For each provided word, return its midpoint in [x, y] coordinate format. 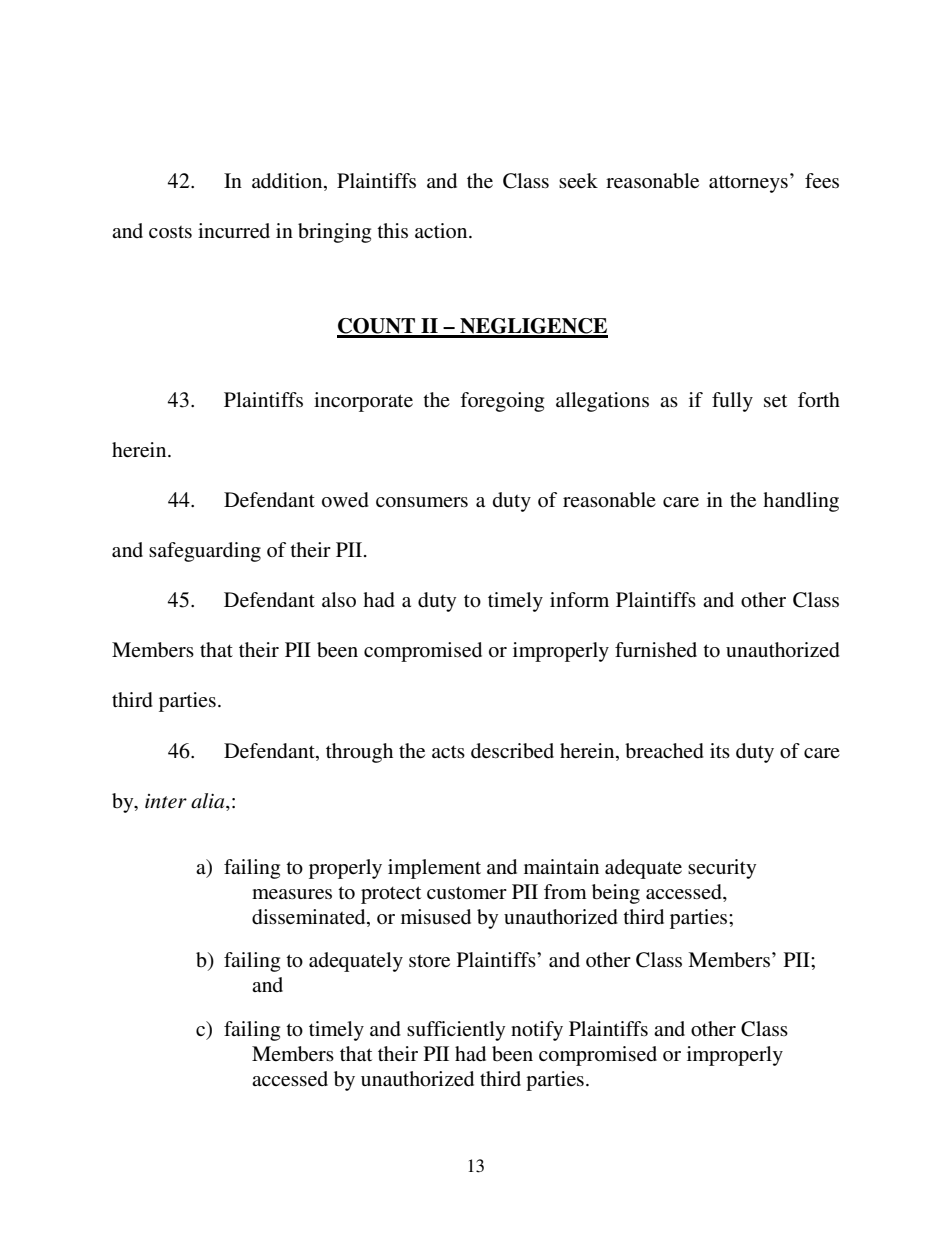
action [442, 230]
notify [537, 1031]
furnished [656, 650]
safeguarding [205, 552]
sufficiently [456, 1031]
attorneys [748, 184]
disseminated [310, 917]
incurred [234, 231]
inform [579, 600]
